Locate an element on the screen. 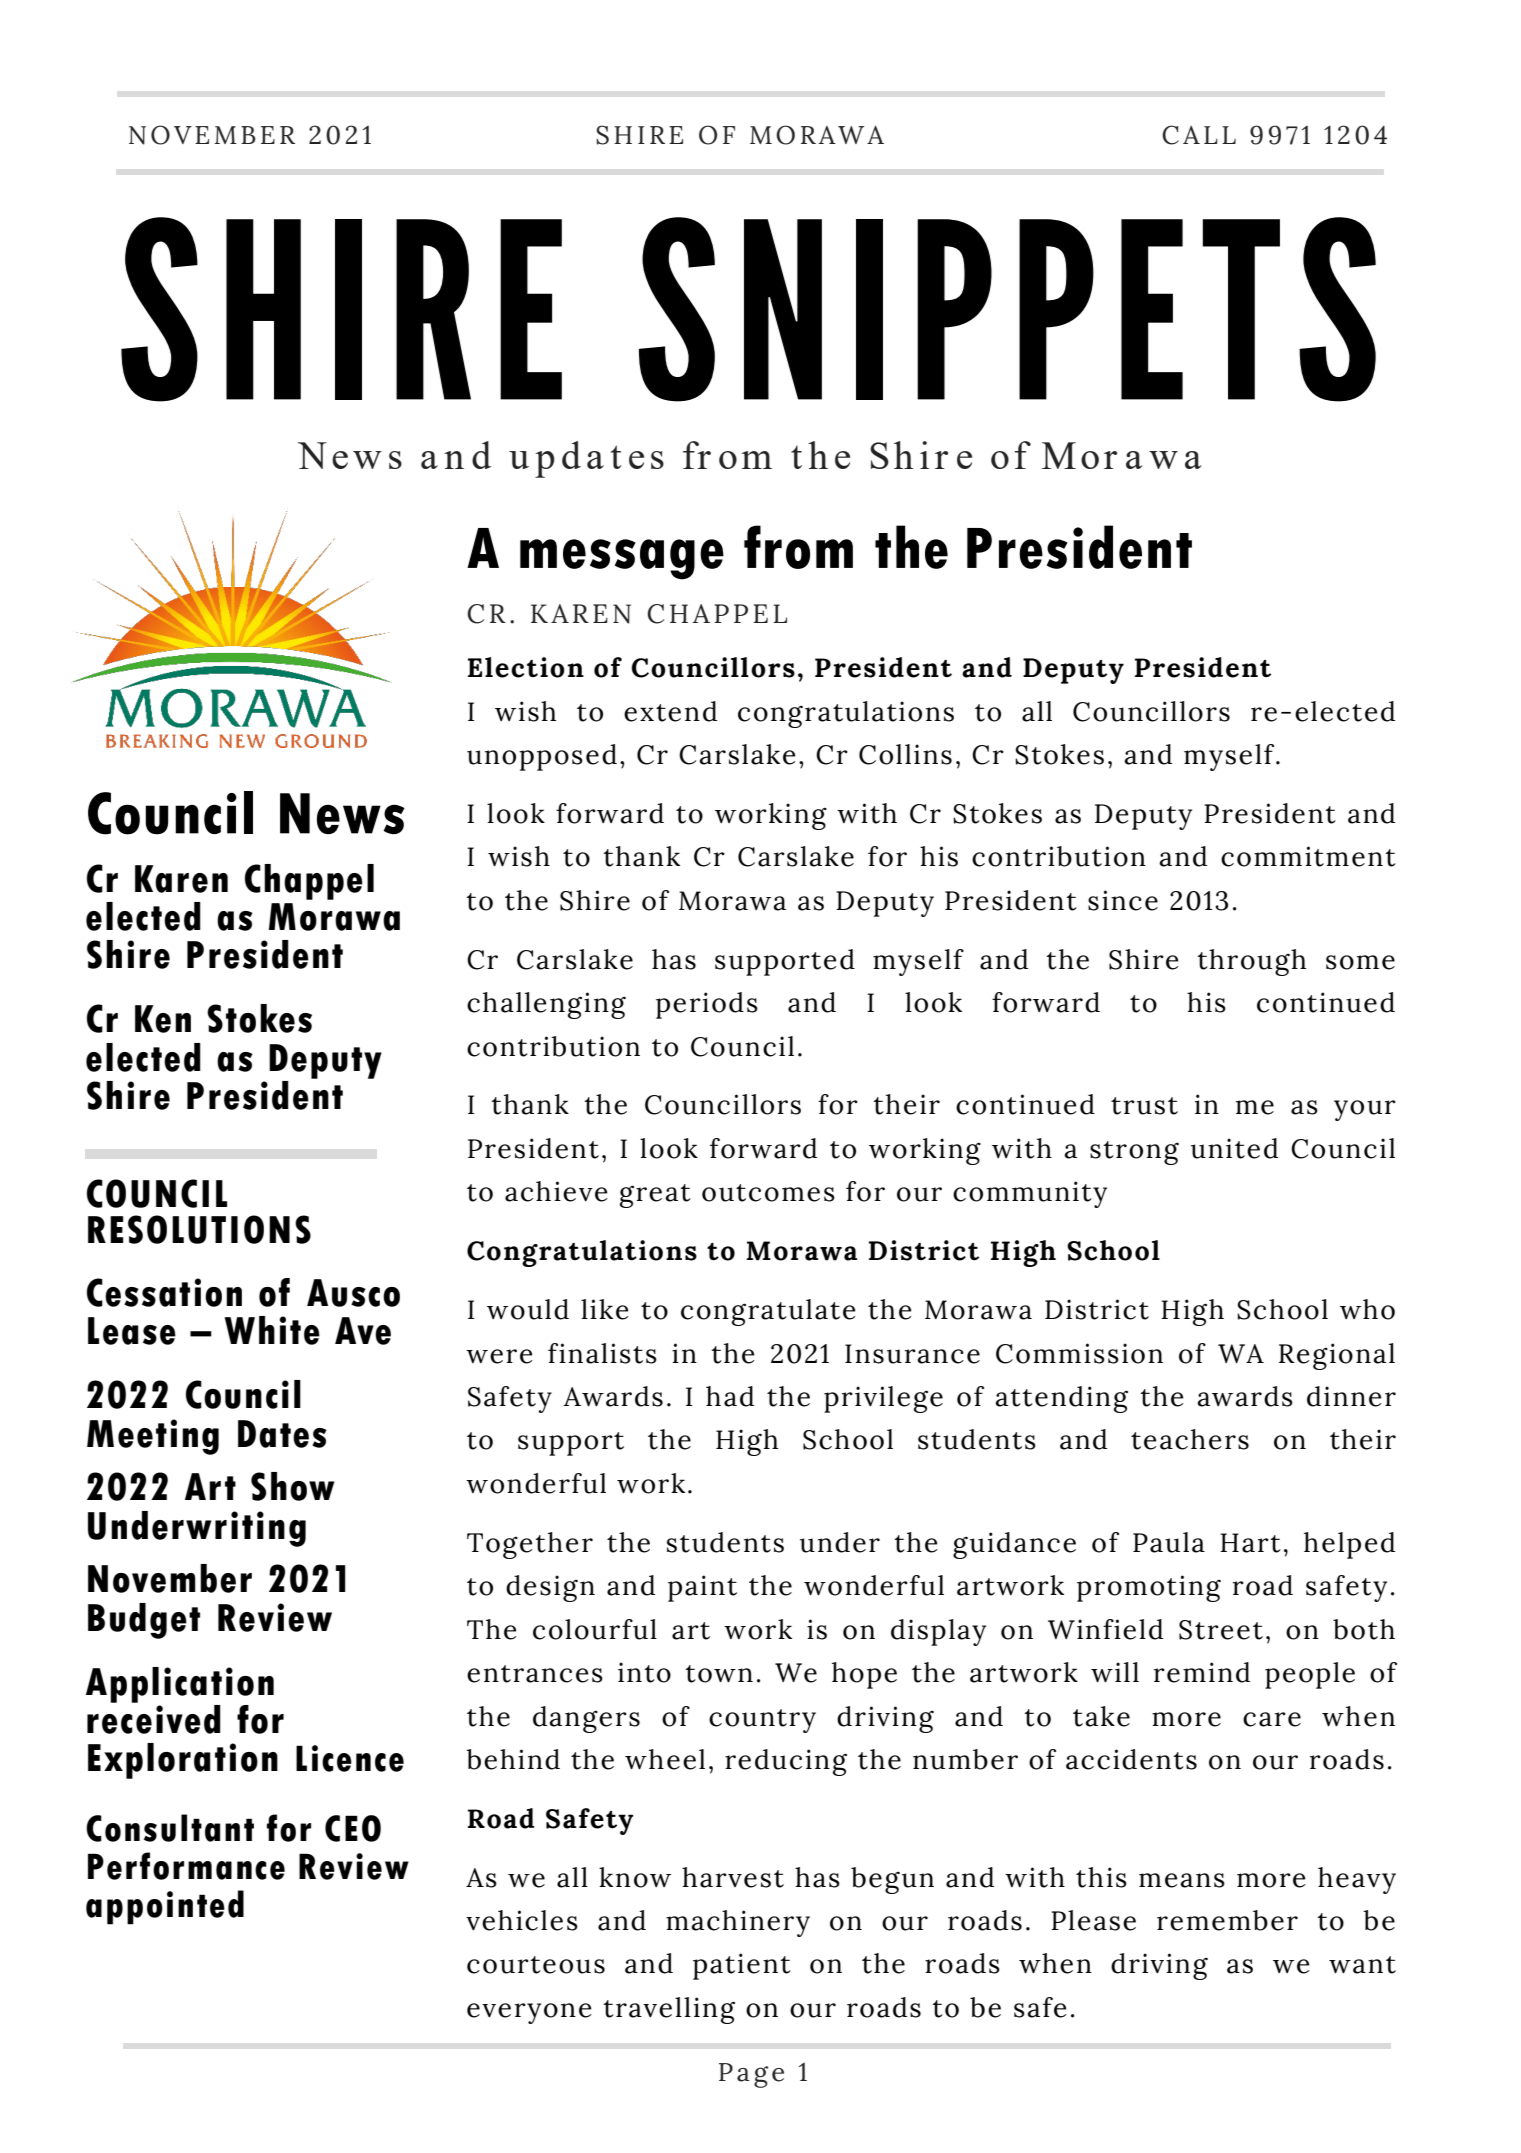 This screenshot has height=2153, width=1521. White is located at coordinates (272, 1330).
